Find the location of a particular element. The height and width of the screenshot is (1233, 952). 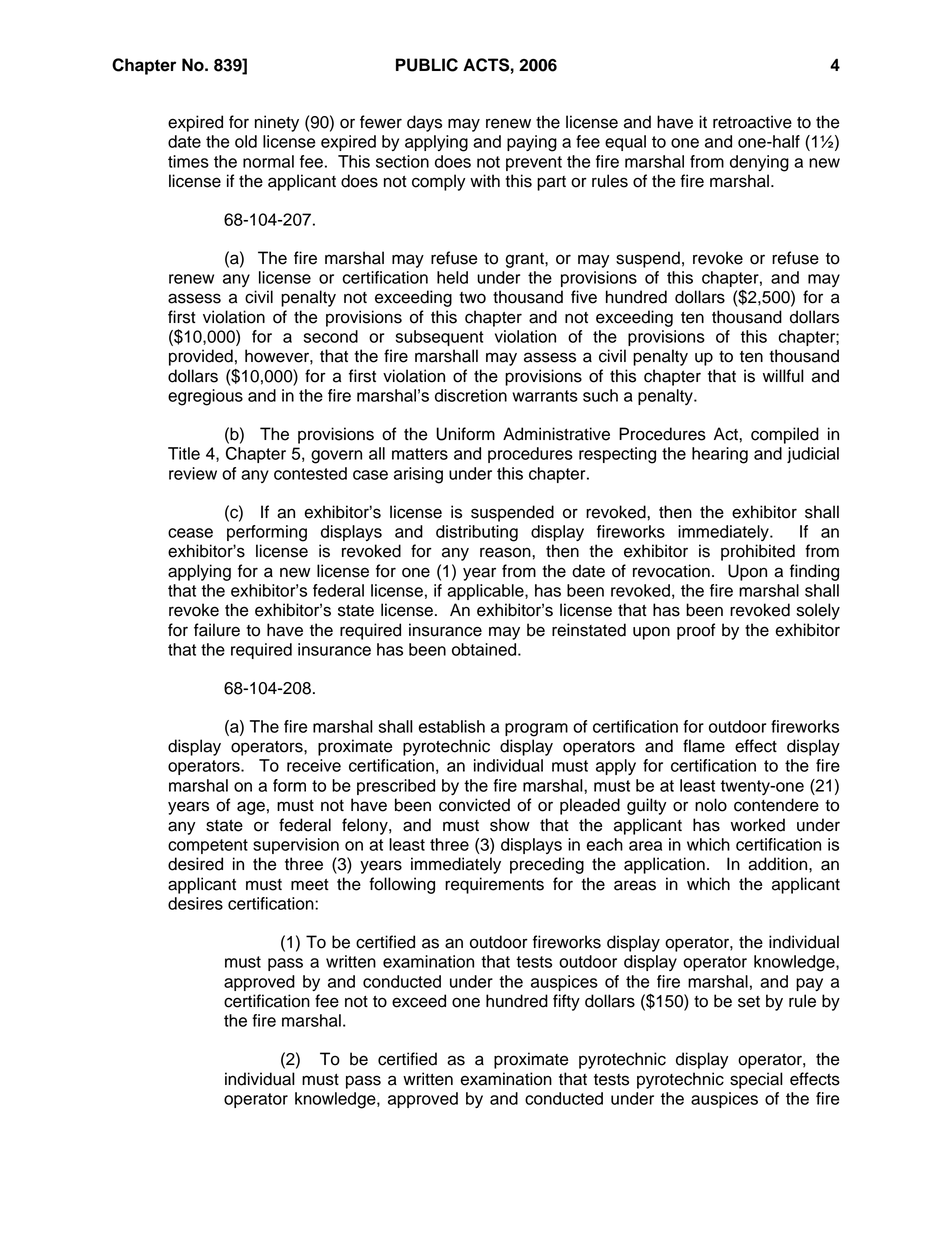

desires is located at coordinates (195, 903).
